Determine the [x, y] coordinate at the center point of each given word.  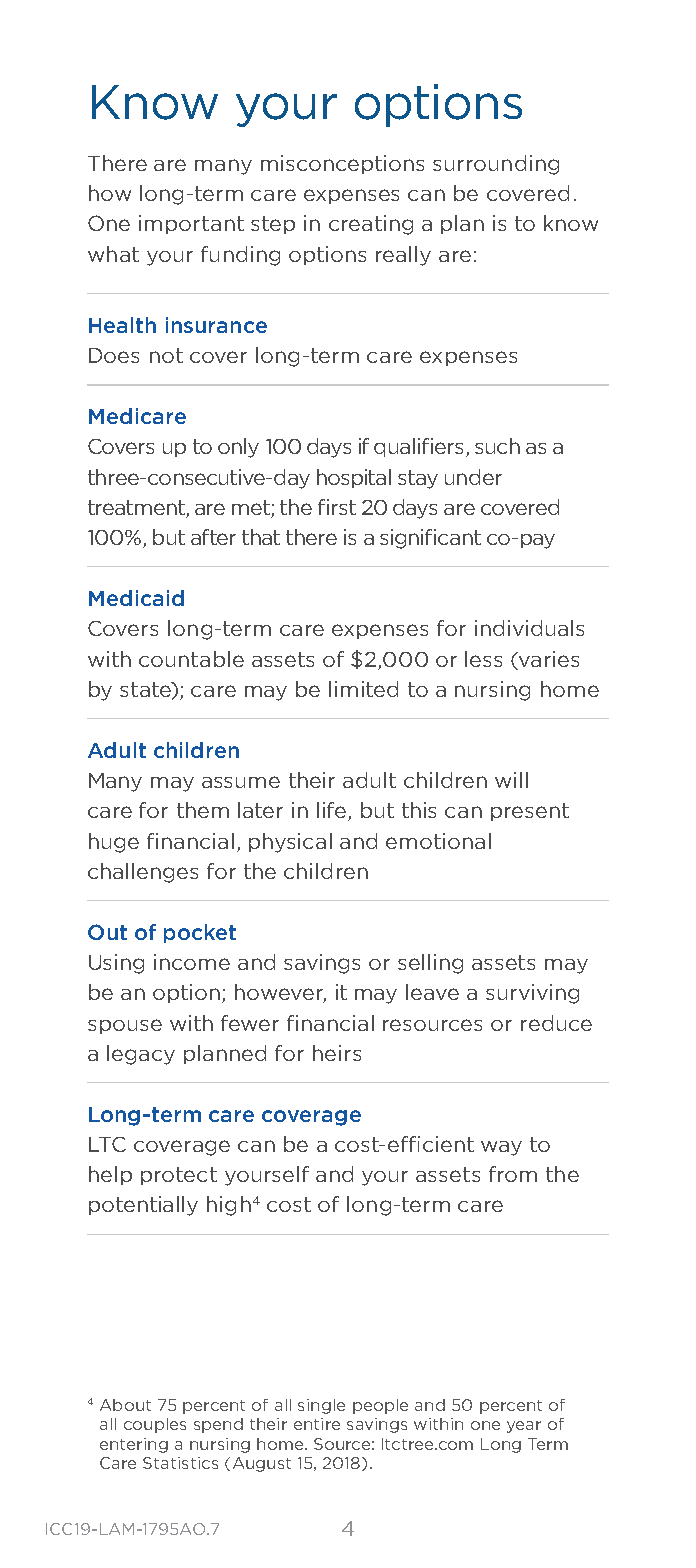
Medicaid [136, 598]
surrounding [496, 165]
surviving [532, 994]
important [191, 224]
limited [363, 689]
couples [155, 1425]
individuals [529, 628]
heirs [337, 1053]
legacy [141, 1055]
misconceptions [342, 164]
